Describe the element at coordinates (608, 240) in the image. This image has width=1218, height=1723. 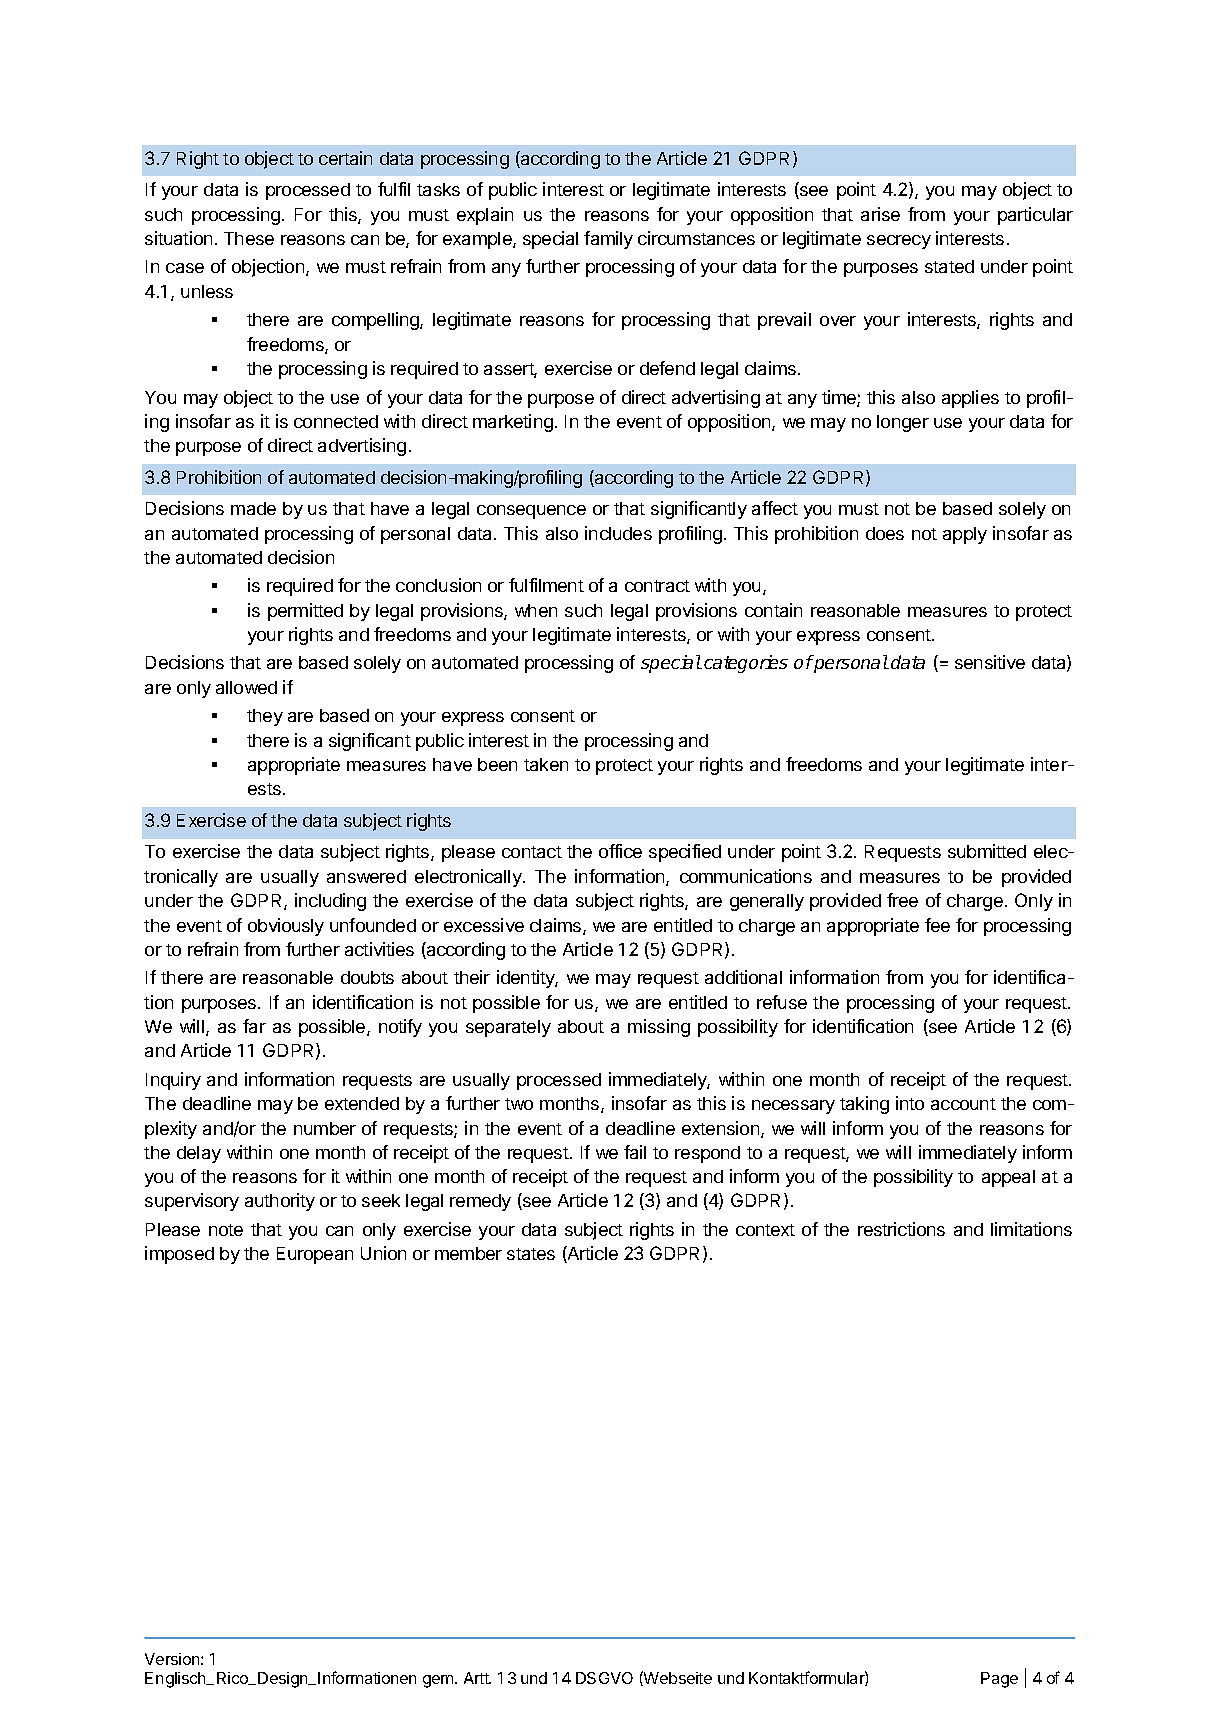
I see `family` at that location.
